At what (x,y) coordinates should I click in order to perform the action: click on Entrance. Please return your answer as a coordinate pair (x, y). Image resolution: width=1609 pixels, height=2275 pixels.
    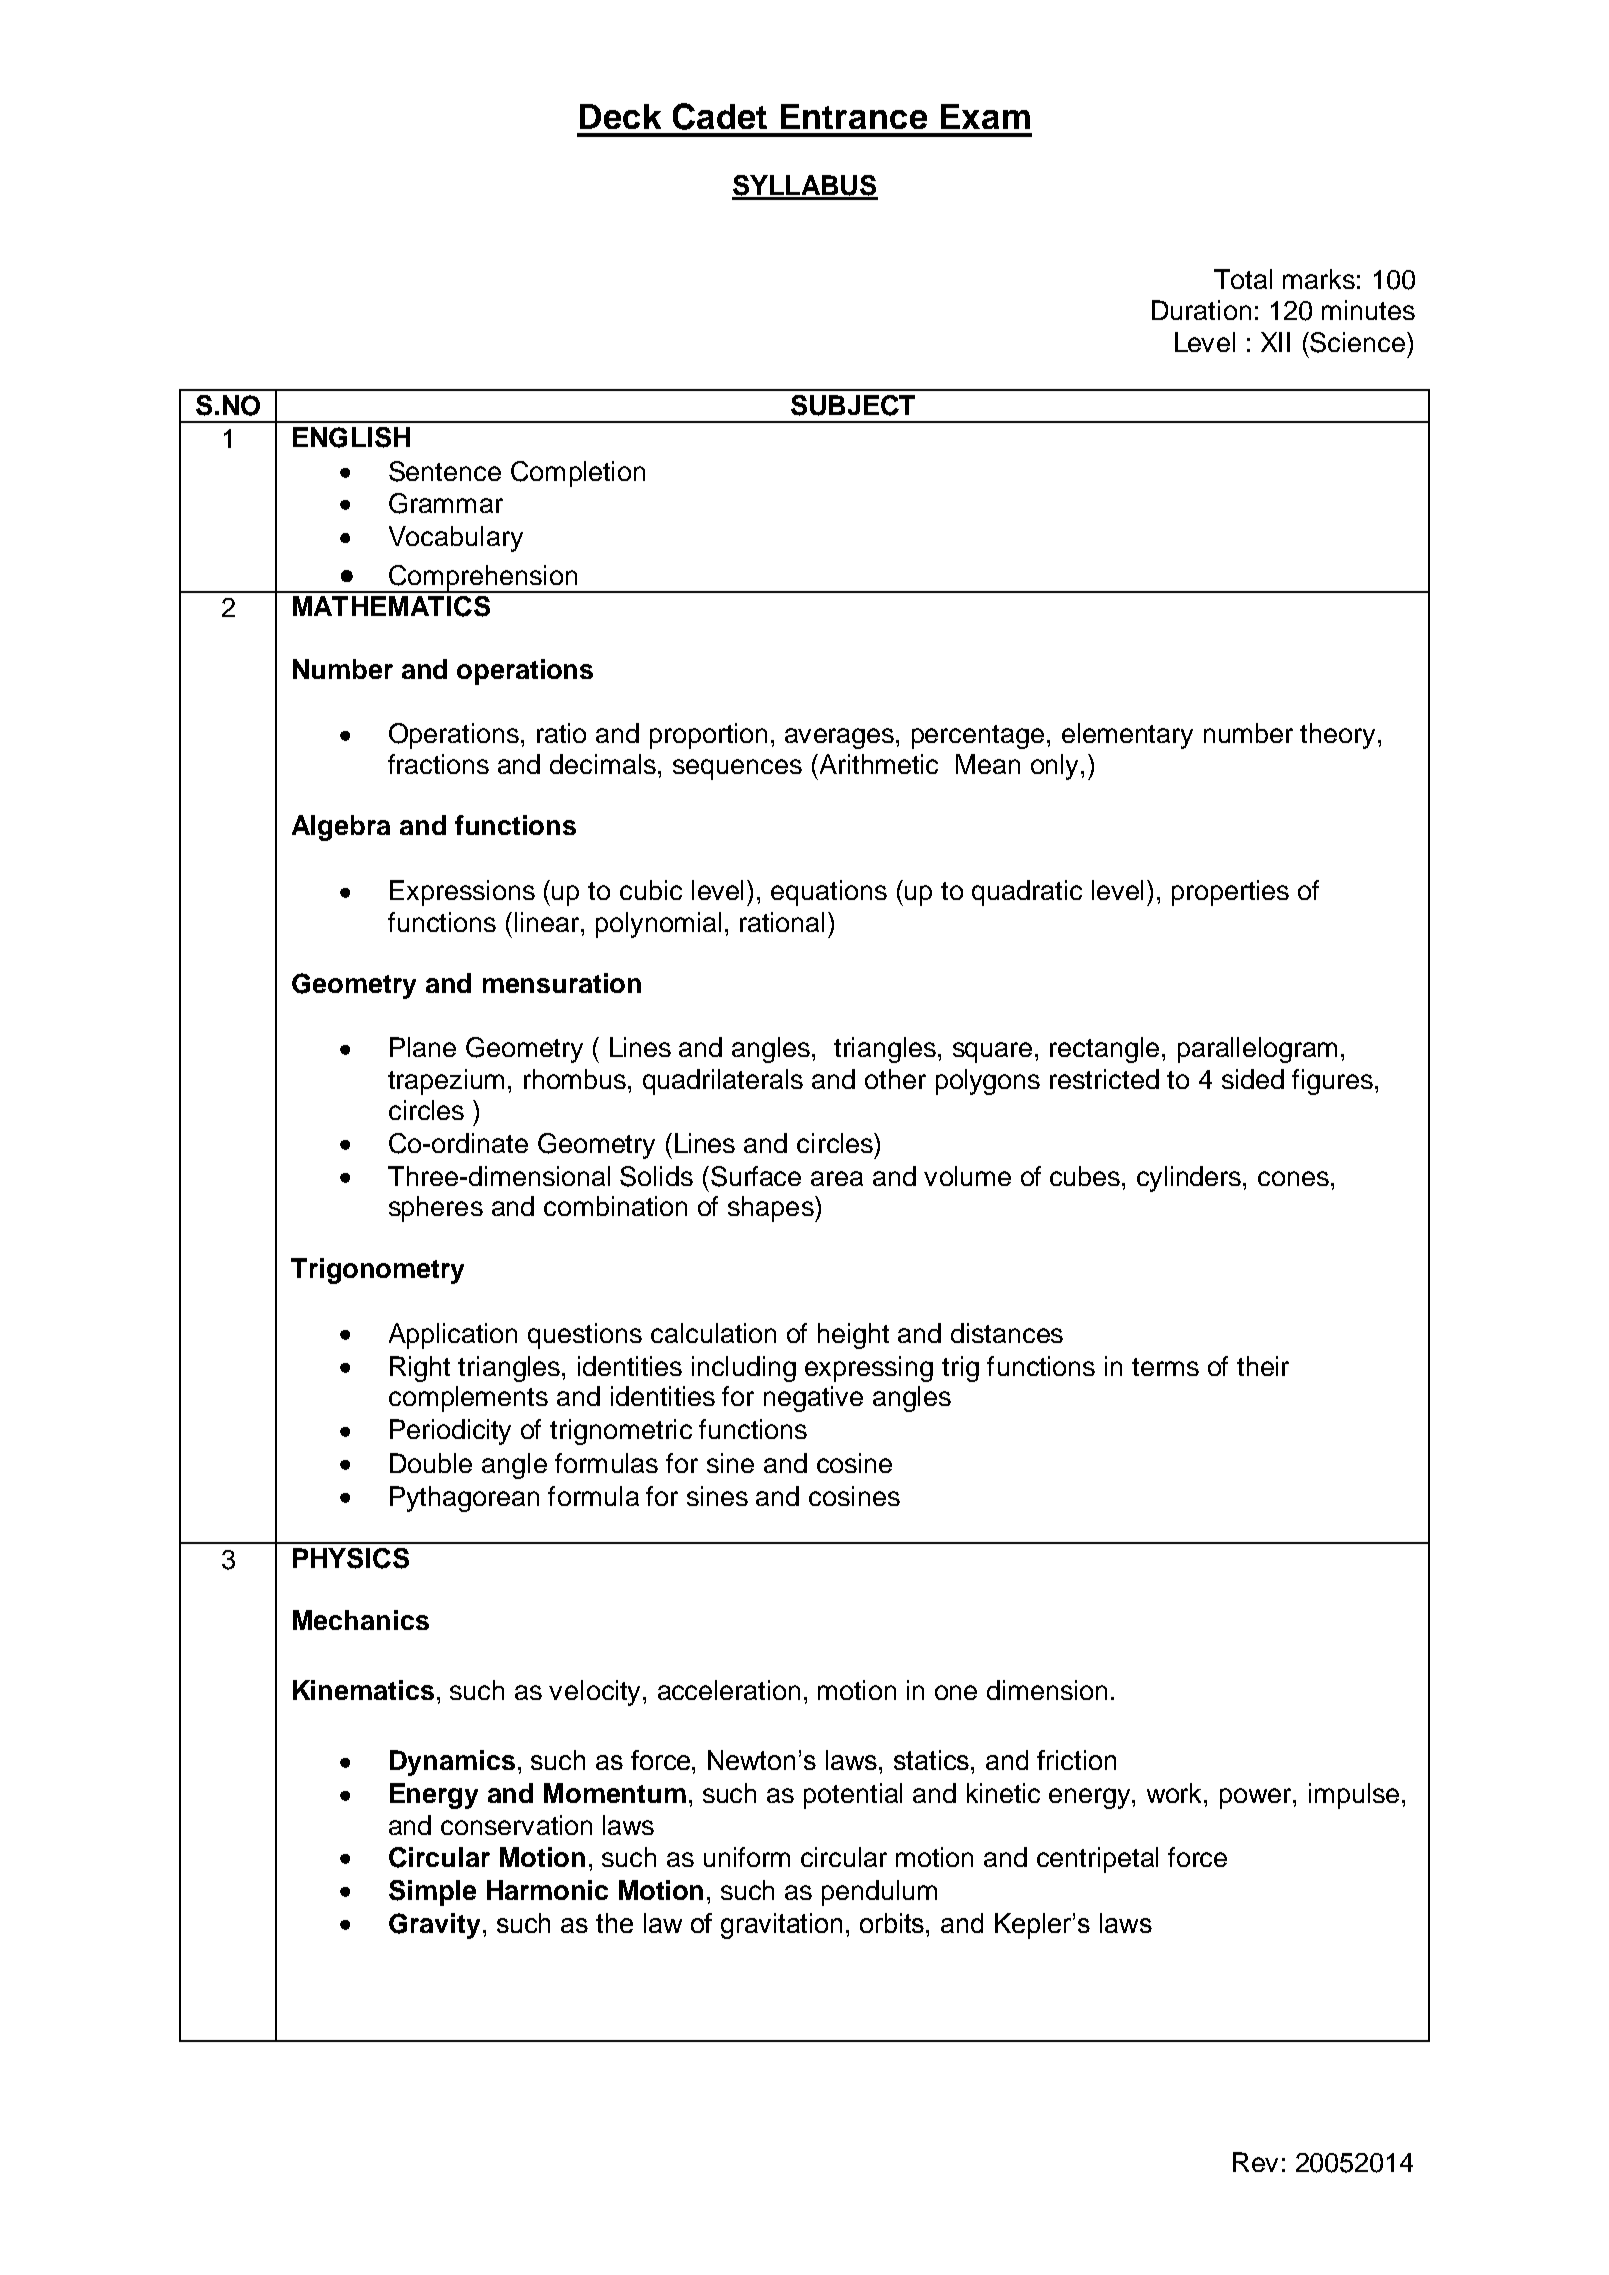
    Looking at the image, I should click on (854, 116).
